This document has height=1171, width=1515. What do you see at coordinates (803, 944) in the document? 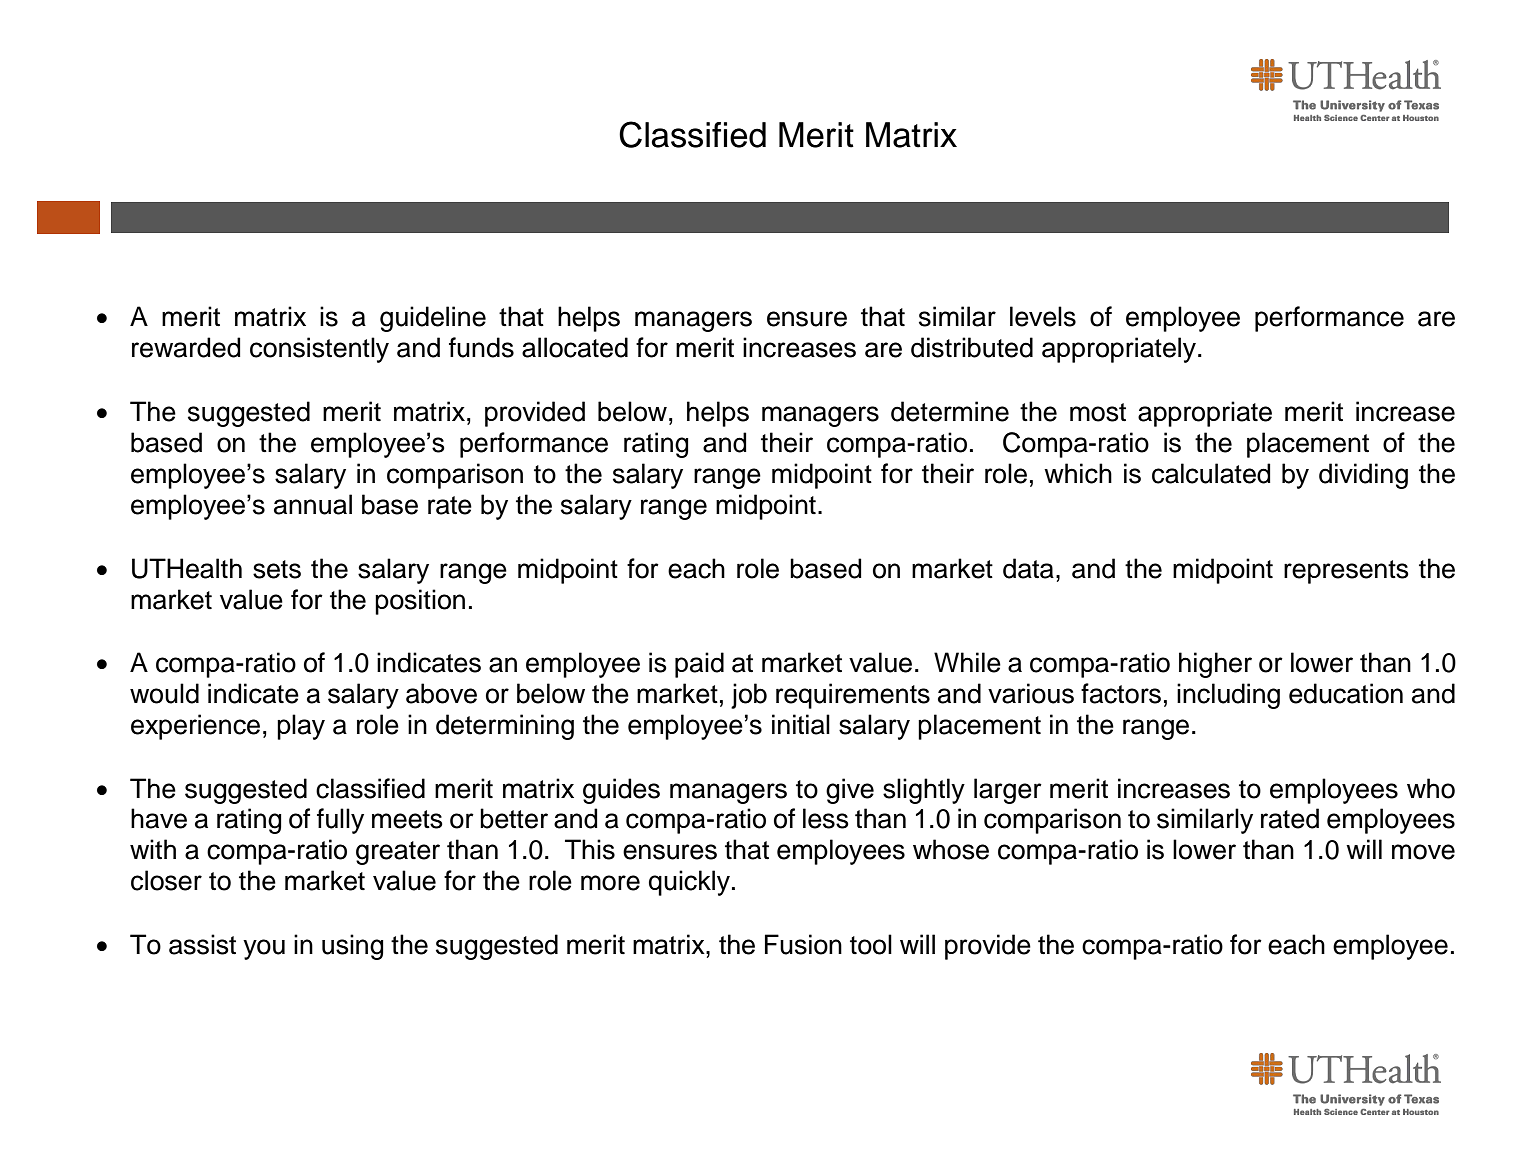
I see `Fusion` at bounding box center [803, 944].
